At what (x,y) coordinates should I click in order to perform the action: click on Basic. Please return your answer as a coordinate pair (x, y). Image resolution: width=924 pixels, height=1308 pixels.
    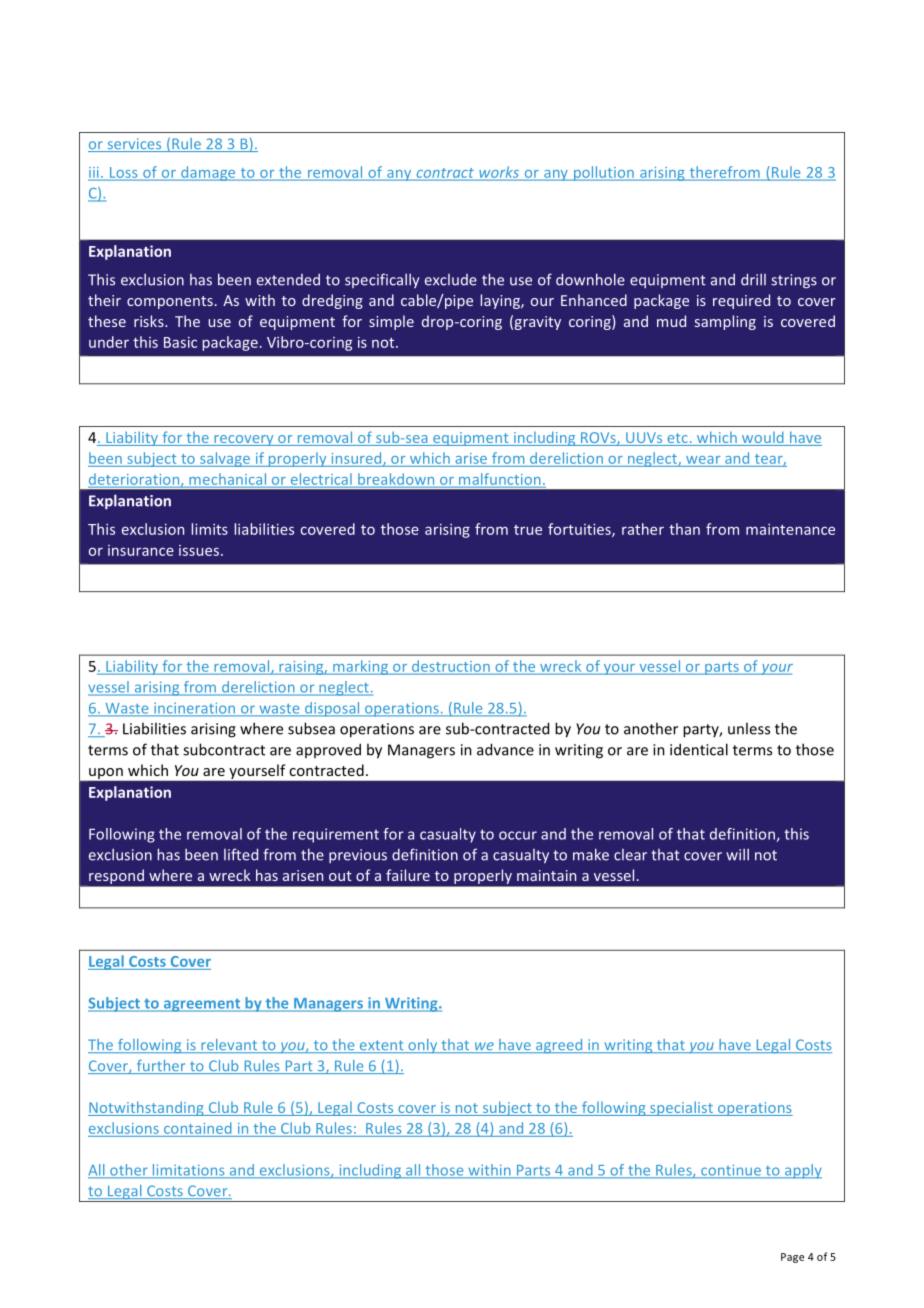
    Looking at the image, I should click on (180, 342).
